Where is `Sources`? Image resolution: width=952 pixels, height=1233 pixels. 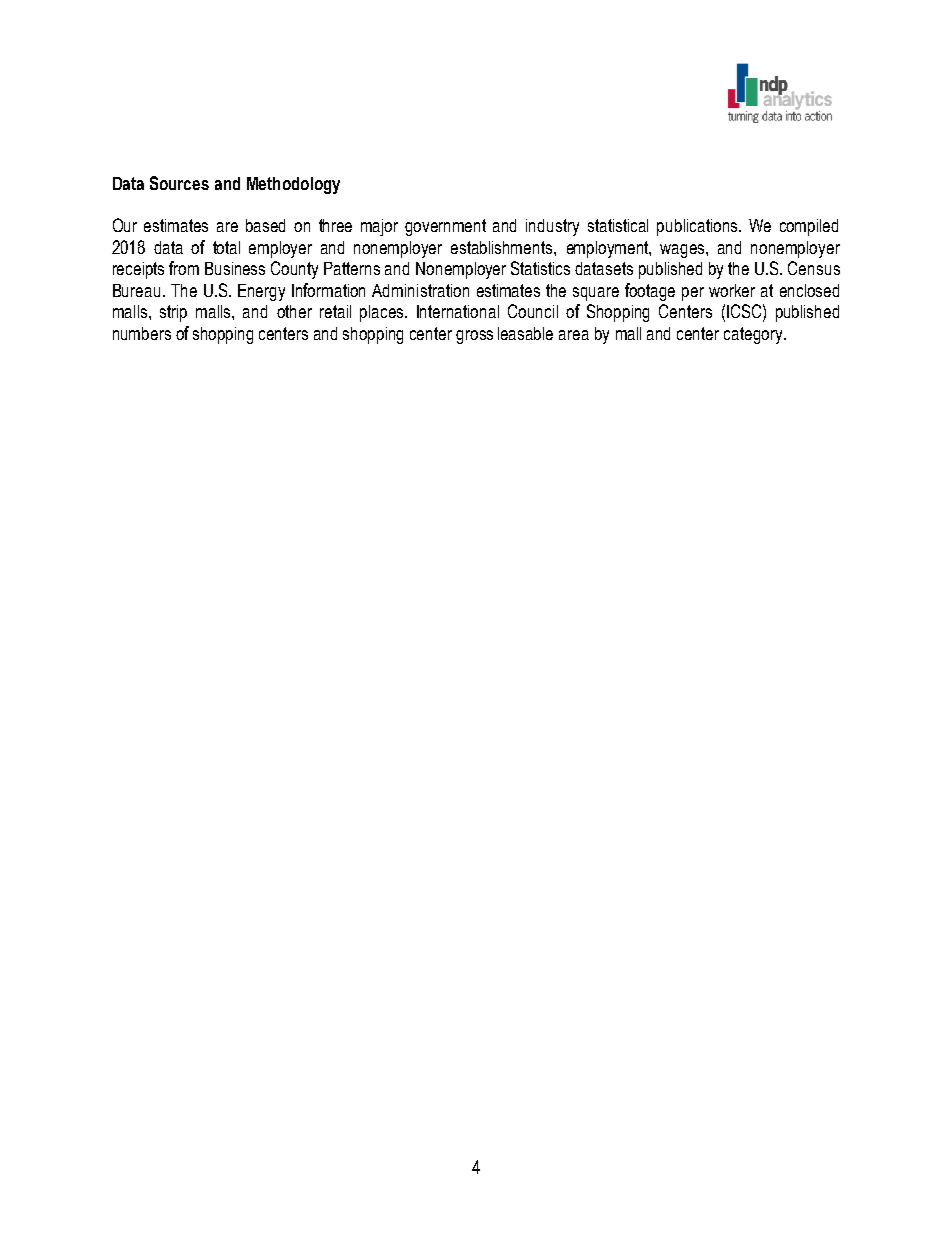
Sources is located at coordinates (179, 183).
